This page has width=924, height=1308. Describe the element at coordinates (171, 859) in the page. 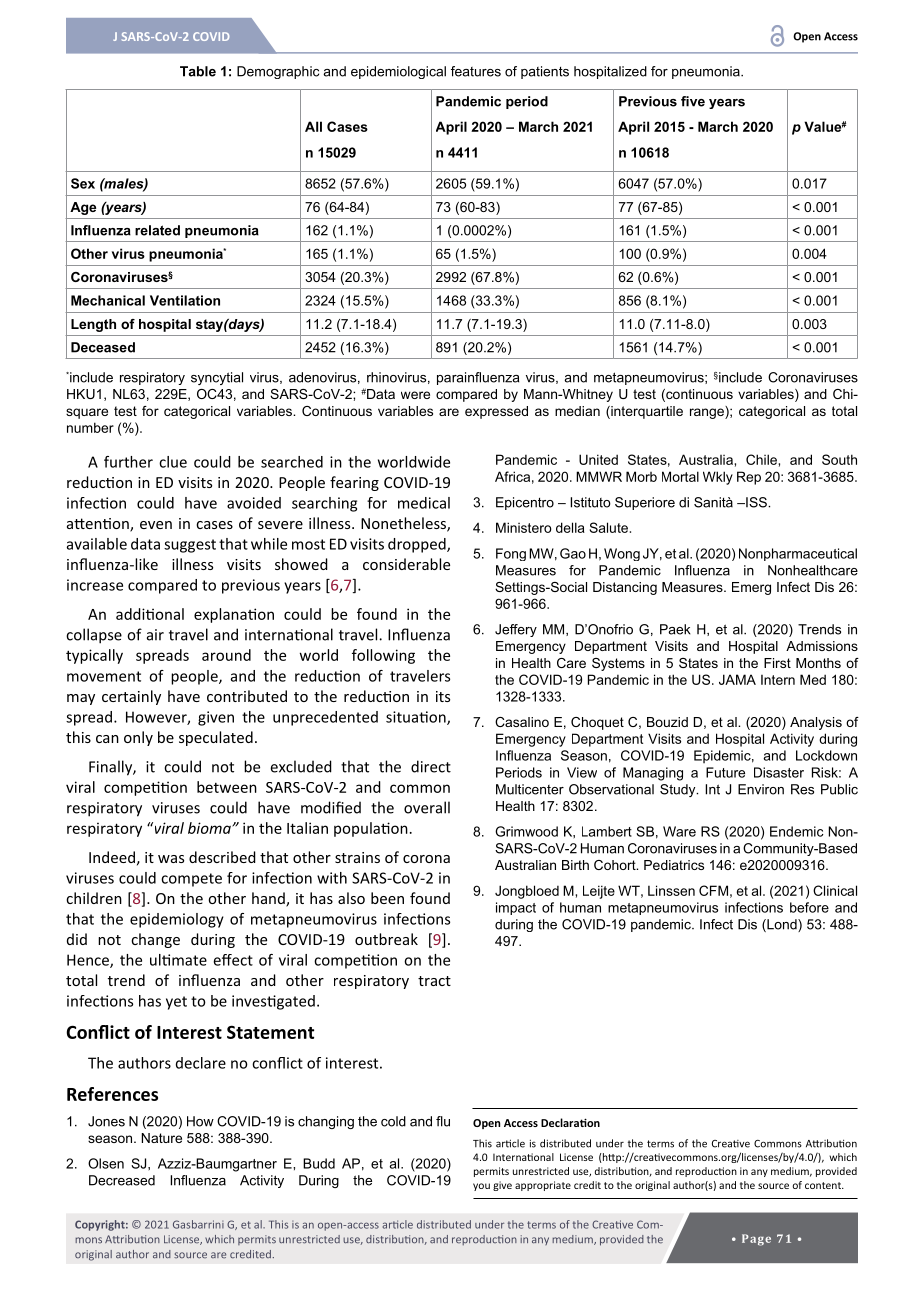

I see `was` at that location.
